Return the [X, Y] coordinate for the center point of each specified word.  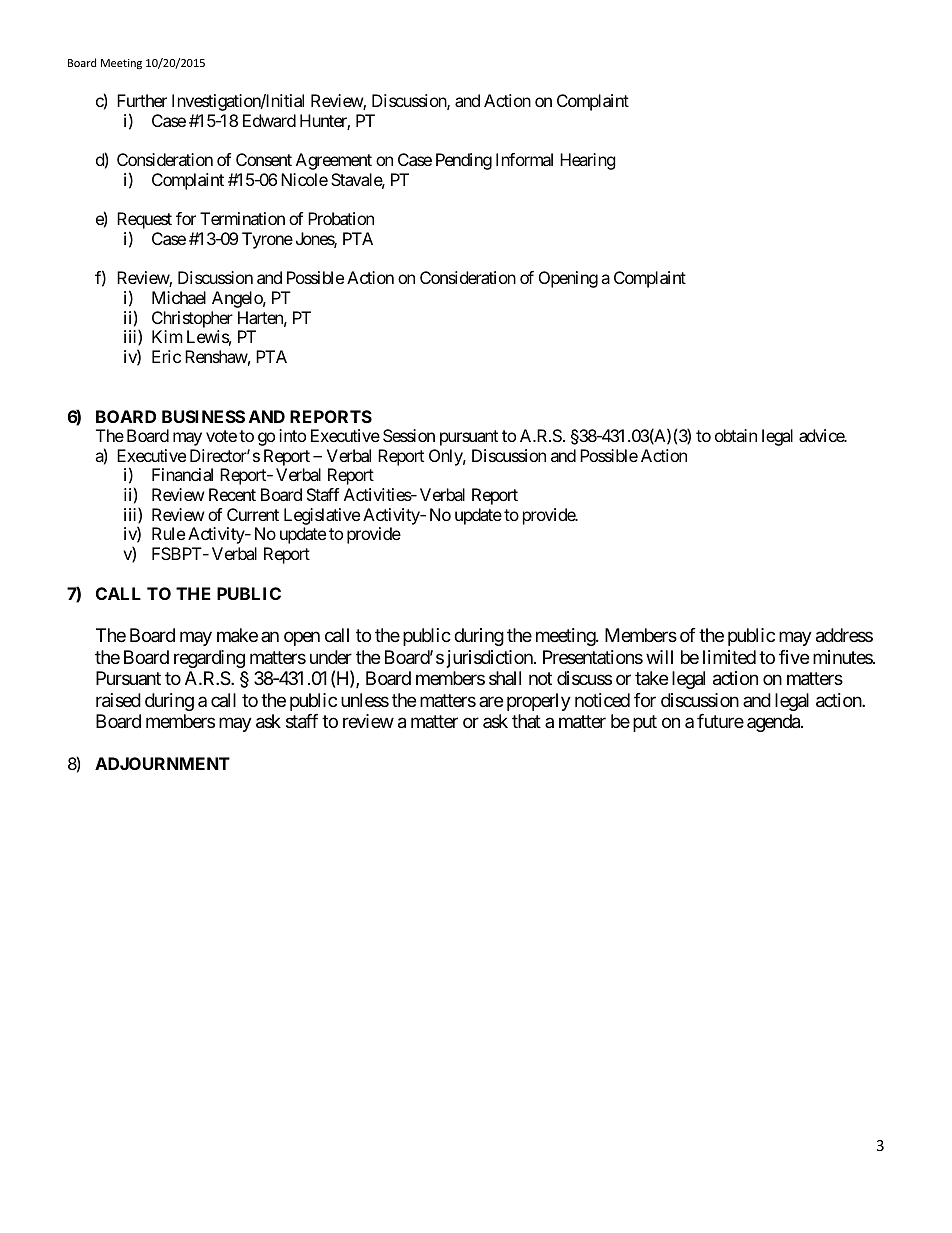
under [331, 657]
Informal [524, 159]
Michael [179, 297]
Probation [341, 218]
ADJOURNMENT [162, 763]
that [526, 721]
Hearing [588, 161]
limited [729, 657]
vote [221, 436]
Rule [168, 533]
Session [409, 435]
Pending [464, 161]
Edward [269, 120]
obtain [736, 435]
